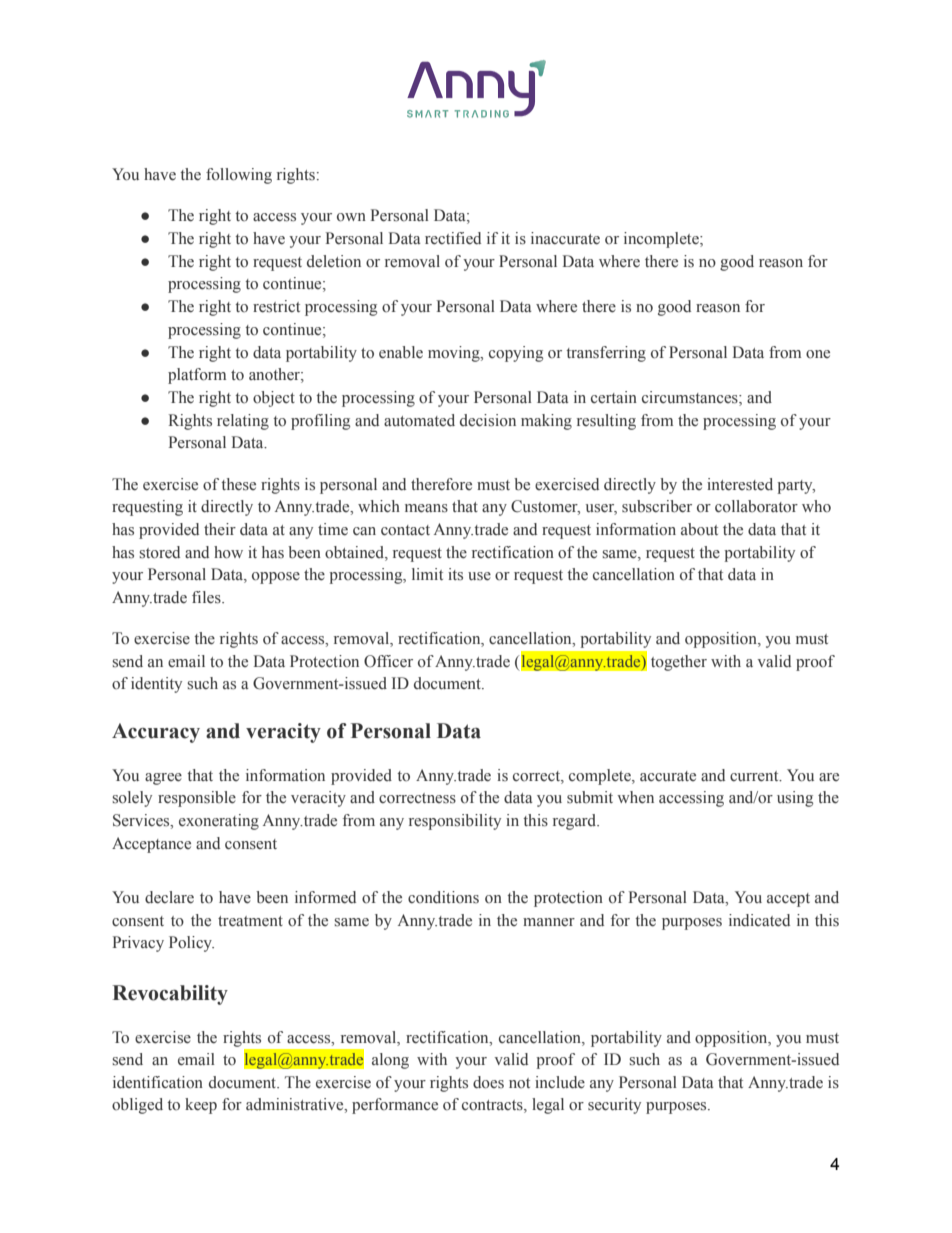  I want to click on keep, so click(201, 1106).
